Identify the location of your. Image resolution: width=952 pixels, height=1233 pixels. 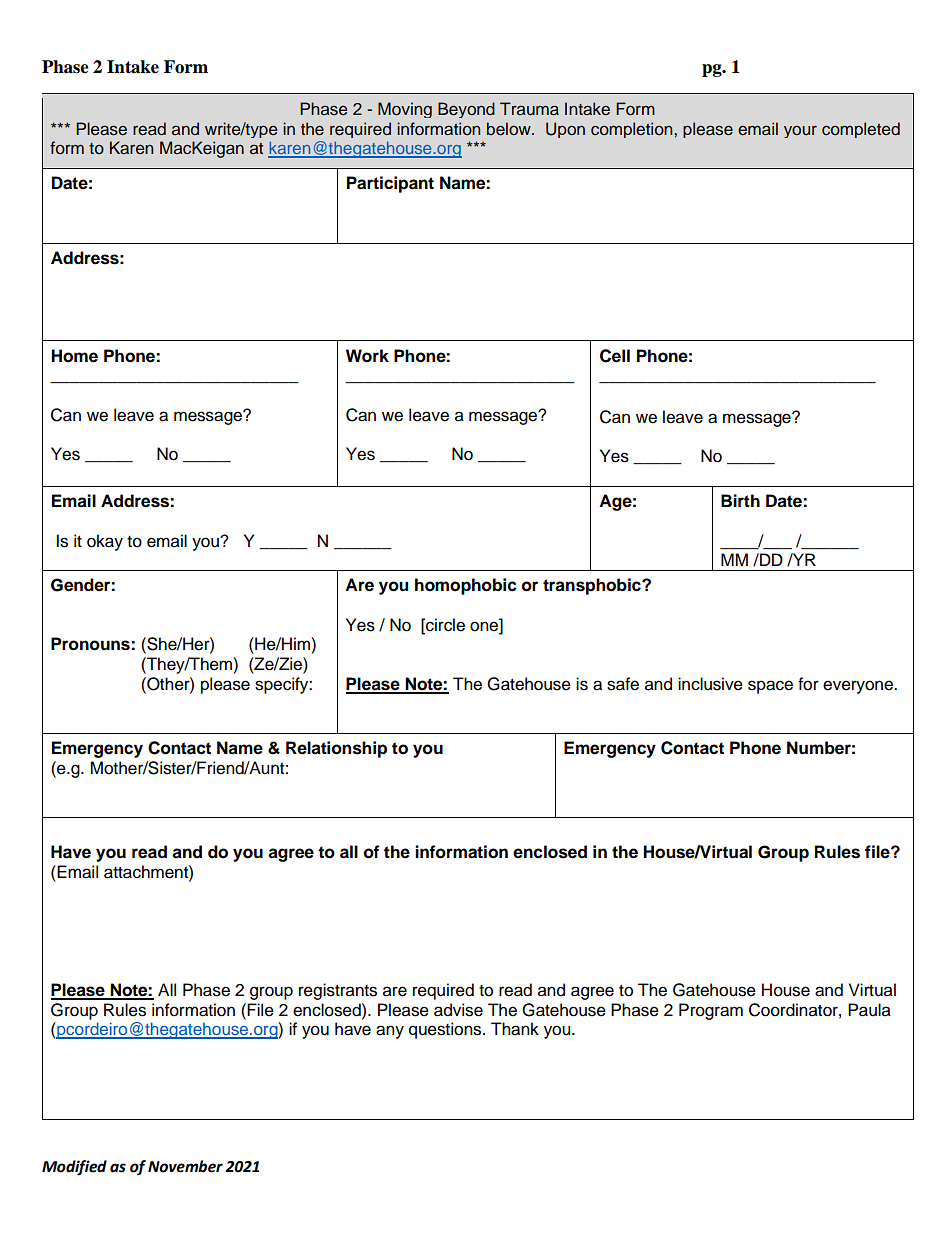
(800, 131).
